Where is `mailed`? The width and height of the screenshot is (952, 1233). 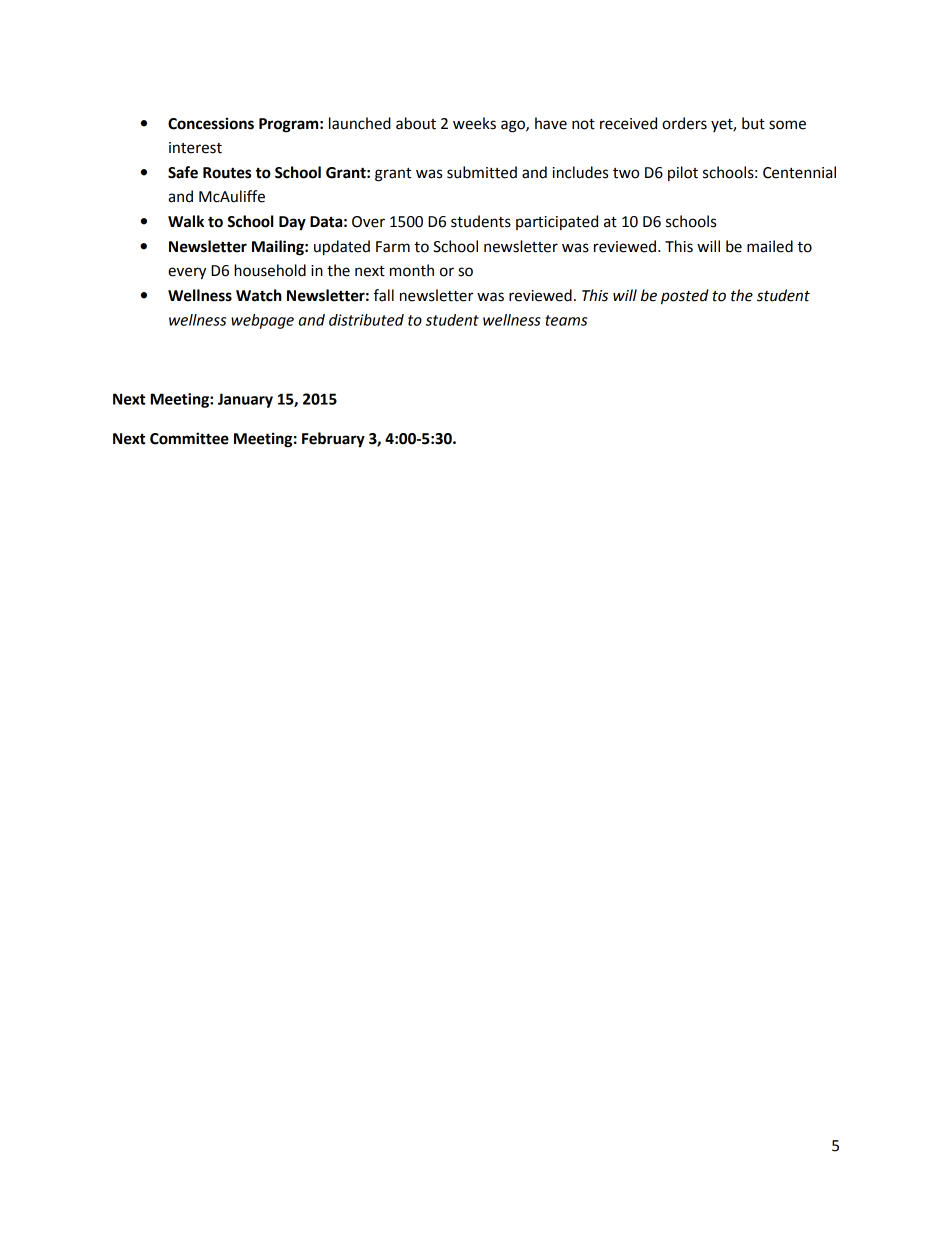
mailed is located at coordinates (770, 246).
